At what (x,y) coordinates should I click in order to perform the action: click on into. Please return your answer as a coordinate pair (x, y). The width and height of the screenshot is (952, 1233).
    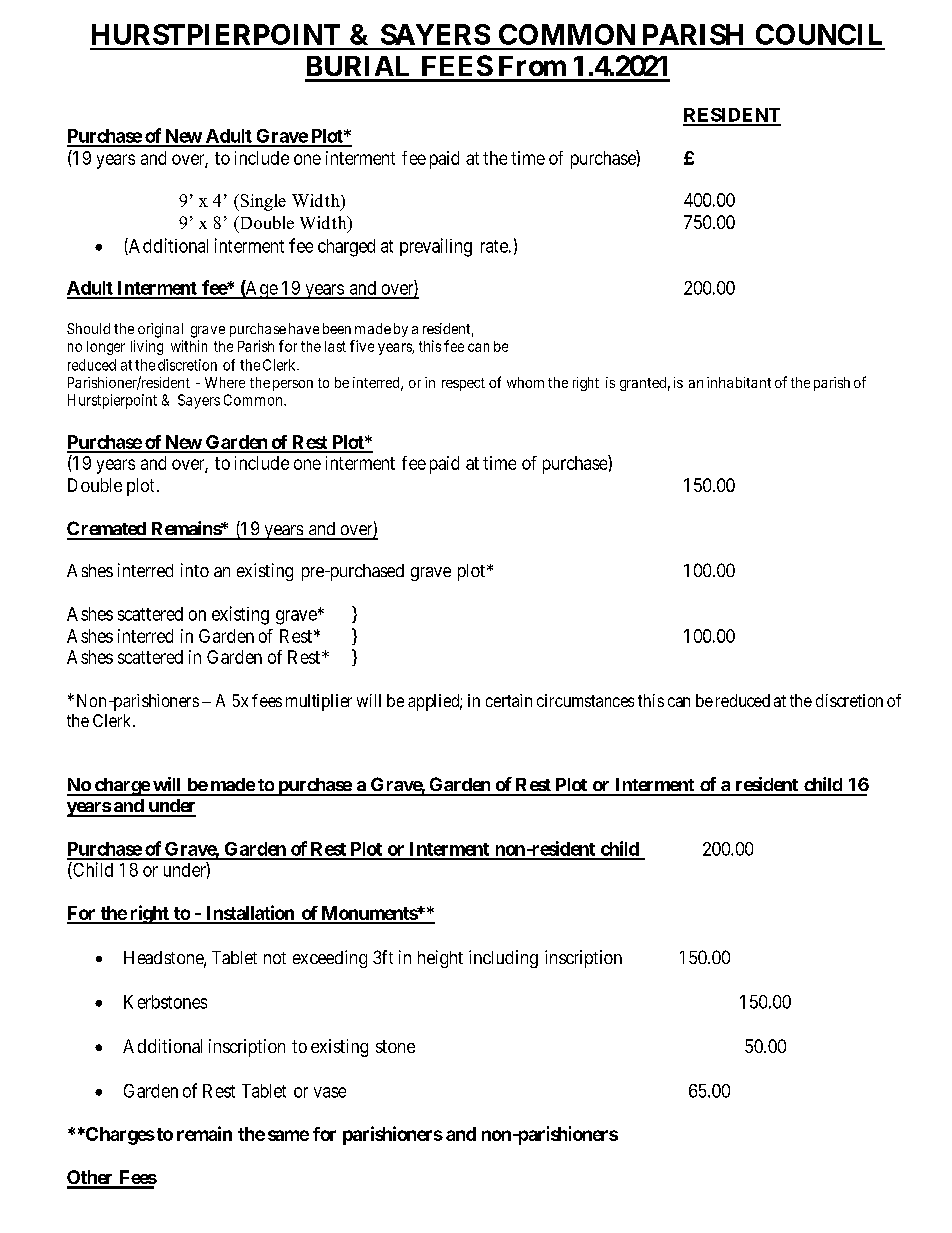
    Looking at the image, I should click on (195, 570).
